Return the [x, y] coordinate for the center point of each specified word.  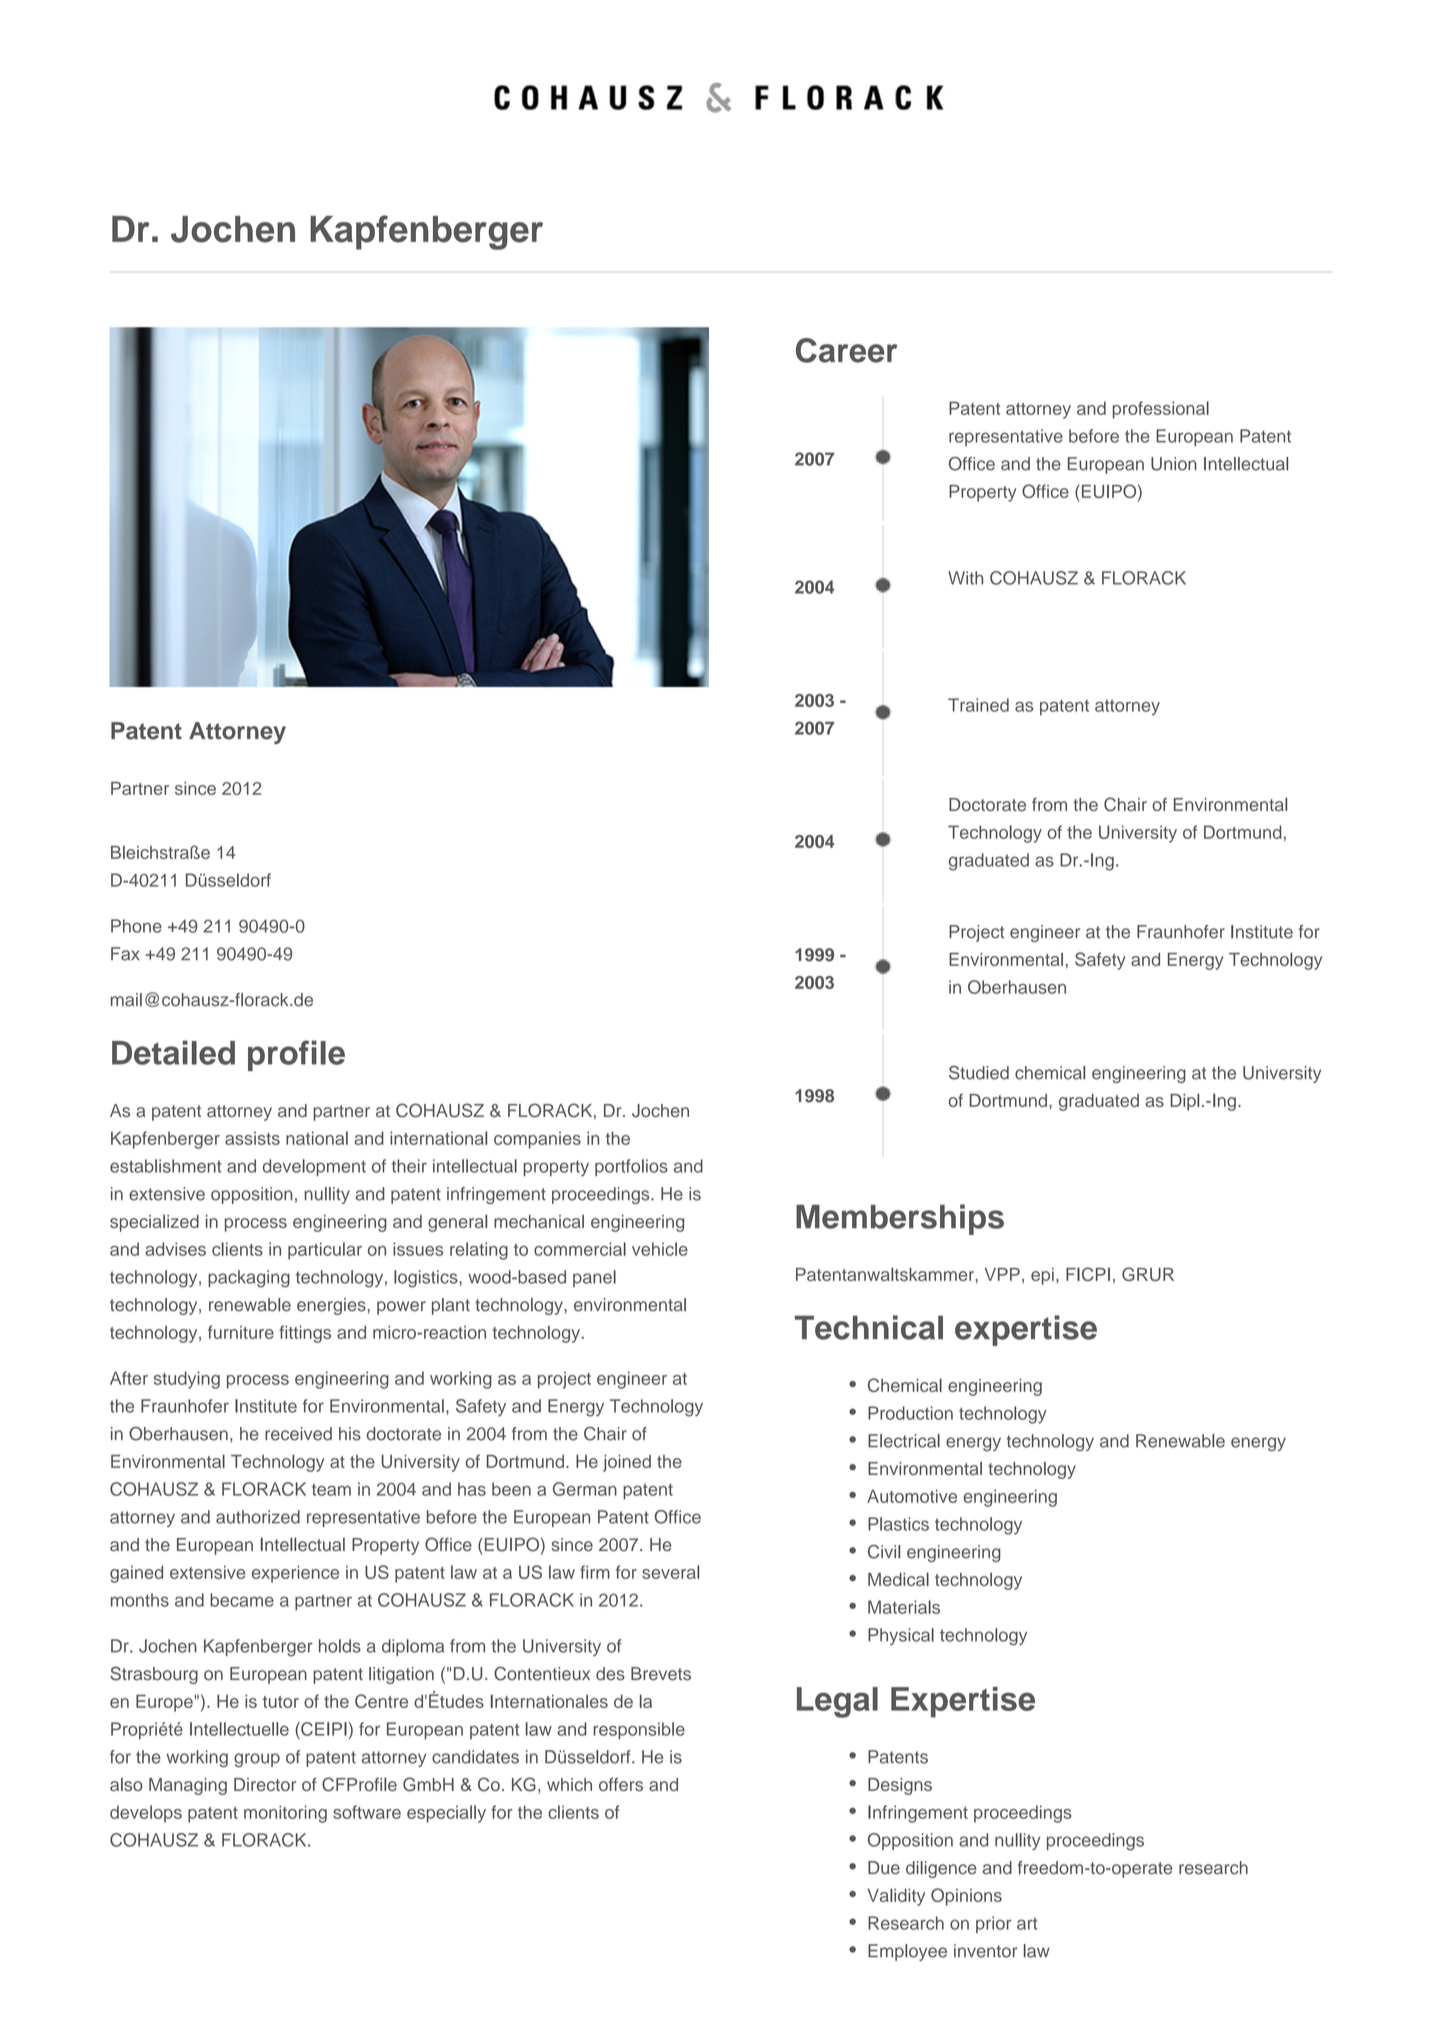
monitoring [285, 1814]
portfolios [631, 1167]
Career [847, 350]
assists [252, 1138]
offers [621, 1784]
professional [1161, 410]
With [965, 578]
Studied [979, 1073]
